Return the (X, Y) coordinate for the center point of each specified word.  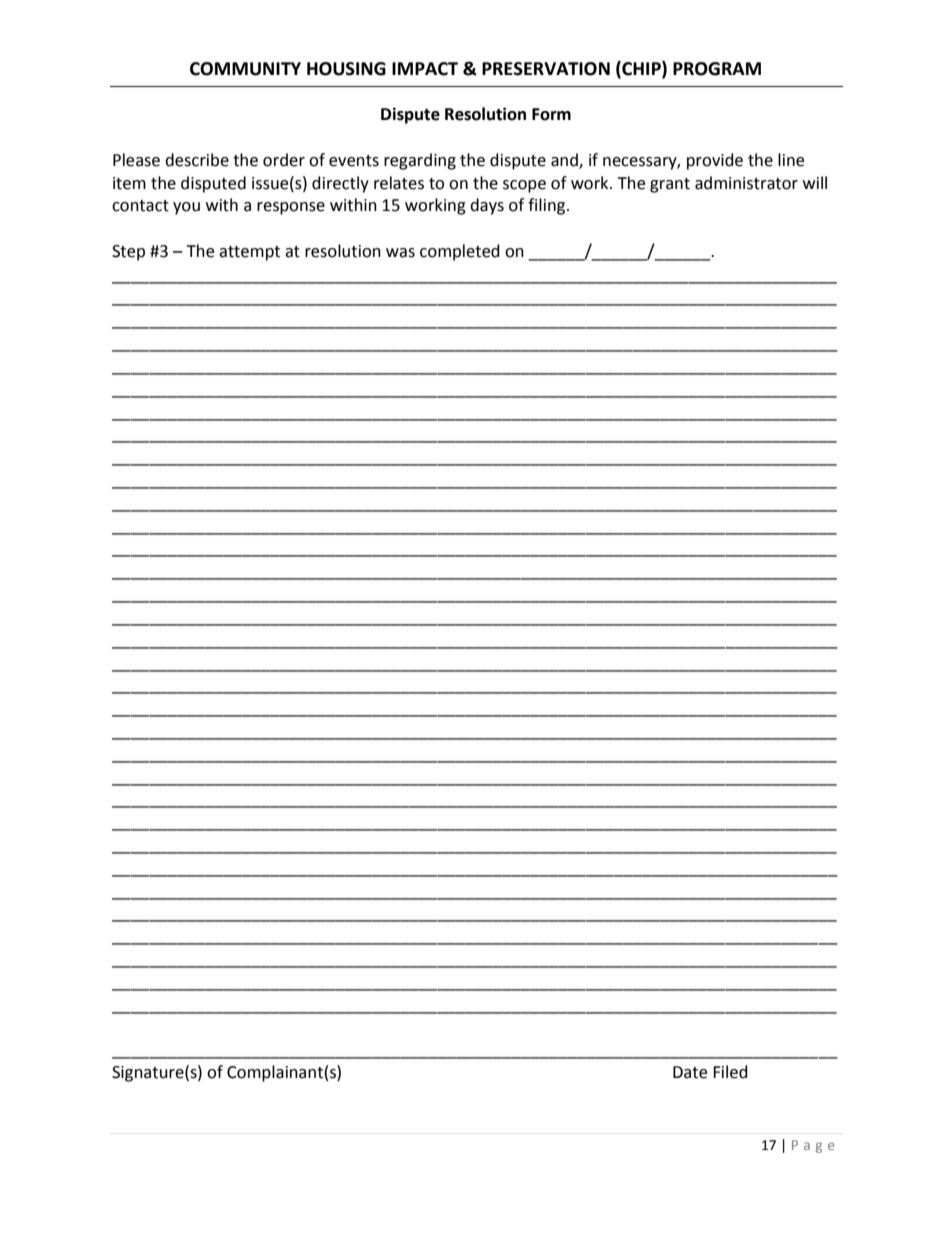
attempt (249, 253)
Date (690, 1072)
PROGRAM (717, 69)
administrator (746, 183)
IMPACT (425, 69)
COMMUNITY (245, 69)
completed (460, 252)
